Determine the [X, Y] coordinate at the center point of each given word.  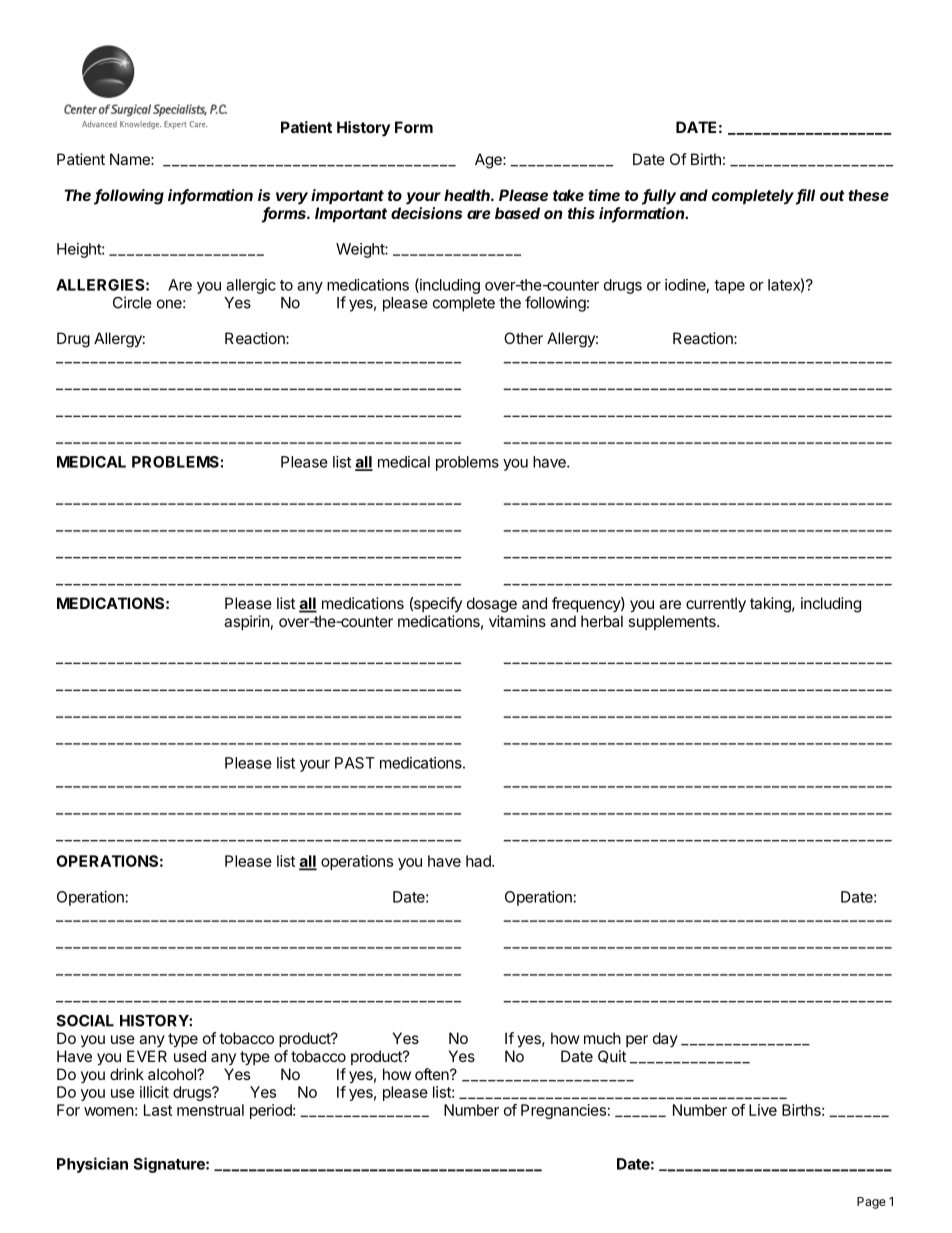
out [832, 195]
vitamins [517, 621]
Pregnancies [563, 1111]
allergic [251, 286]
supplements [673, 622]
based [517, 213]
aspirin [247, 622]
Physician [92, 1165]
